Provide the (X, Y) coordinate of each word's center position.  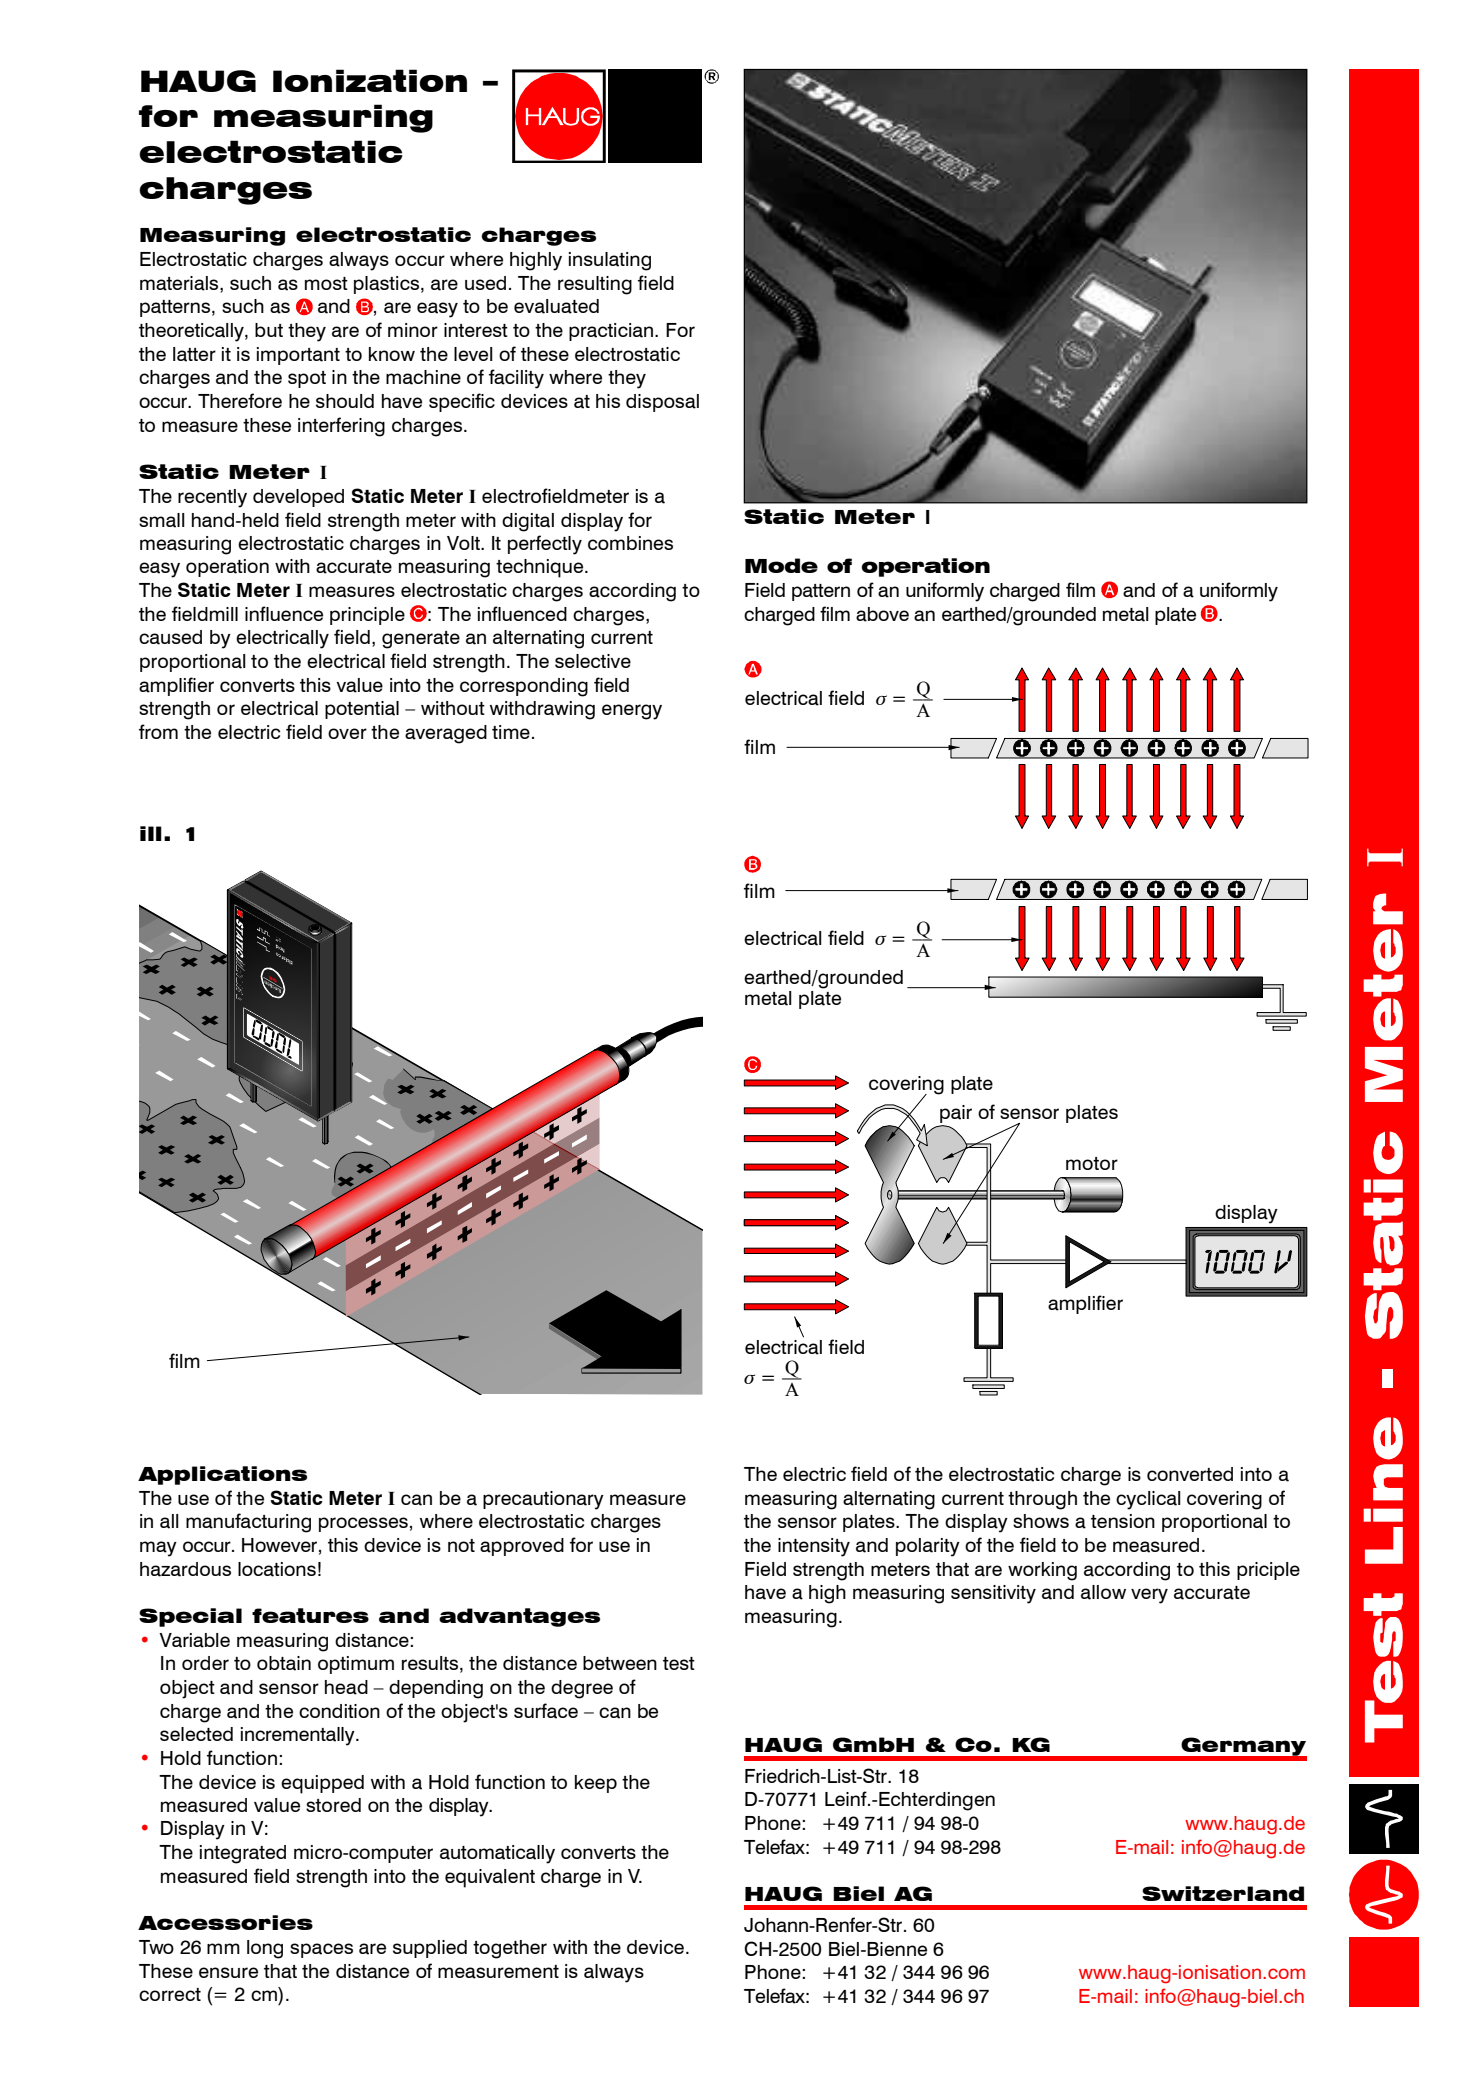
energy (632, 712)
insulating (610, 261)
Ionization (370, 80)
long (265, 1949)
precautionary (543, 1500)
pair (955, 1115)
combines (630, 543)
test (679, 1663)
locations (277, 1569)
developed (298, 498)
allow (1103, 1592)
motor (1092, 1163)
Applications (222, 1475)
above (882, 614)
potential (362, 710)
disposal (662, 403)
